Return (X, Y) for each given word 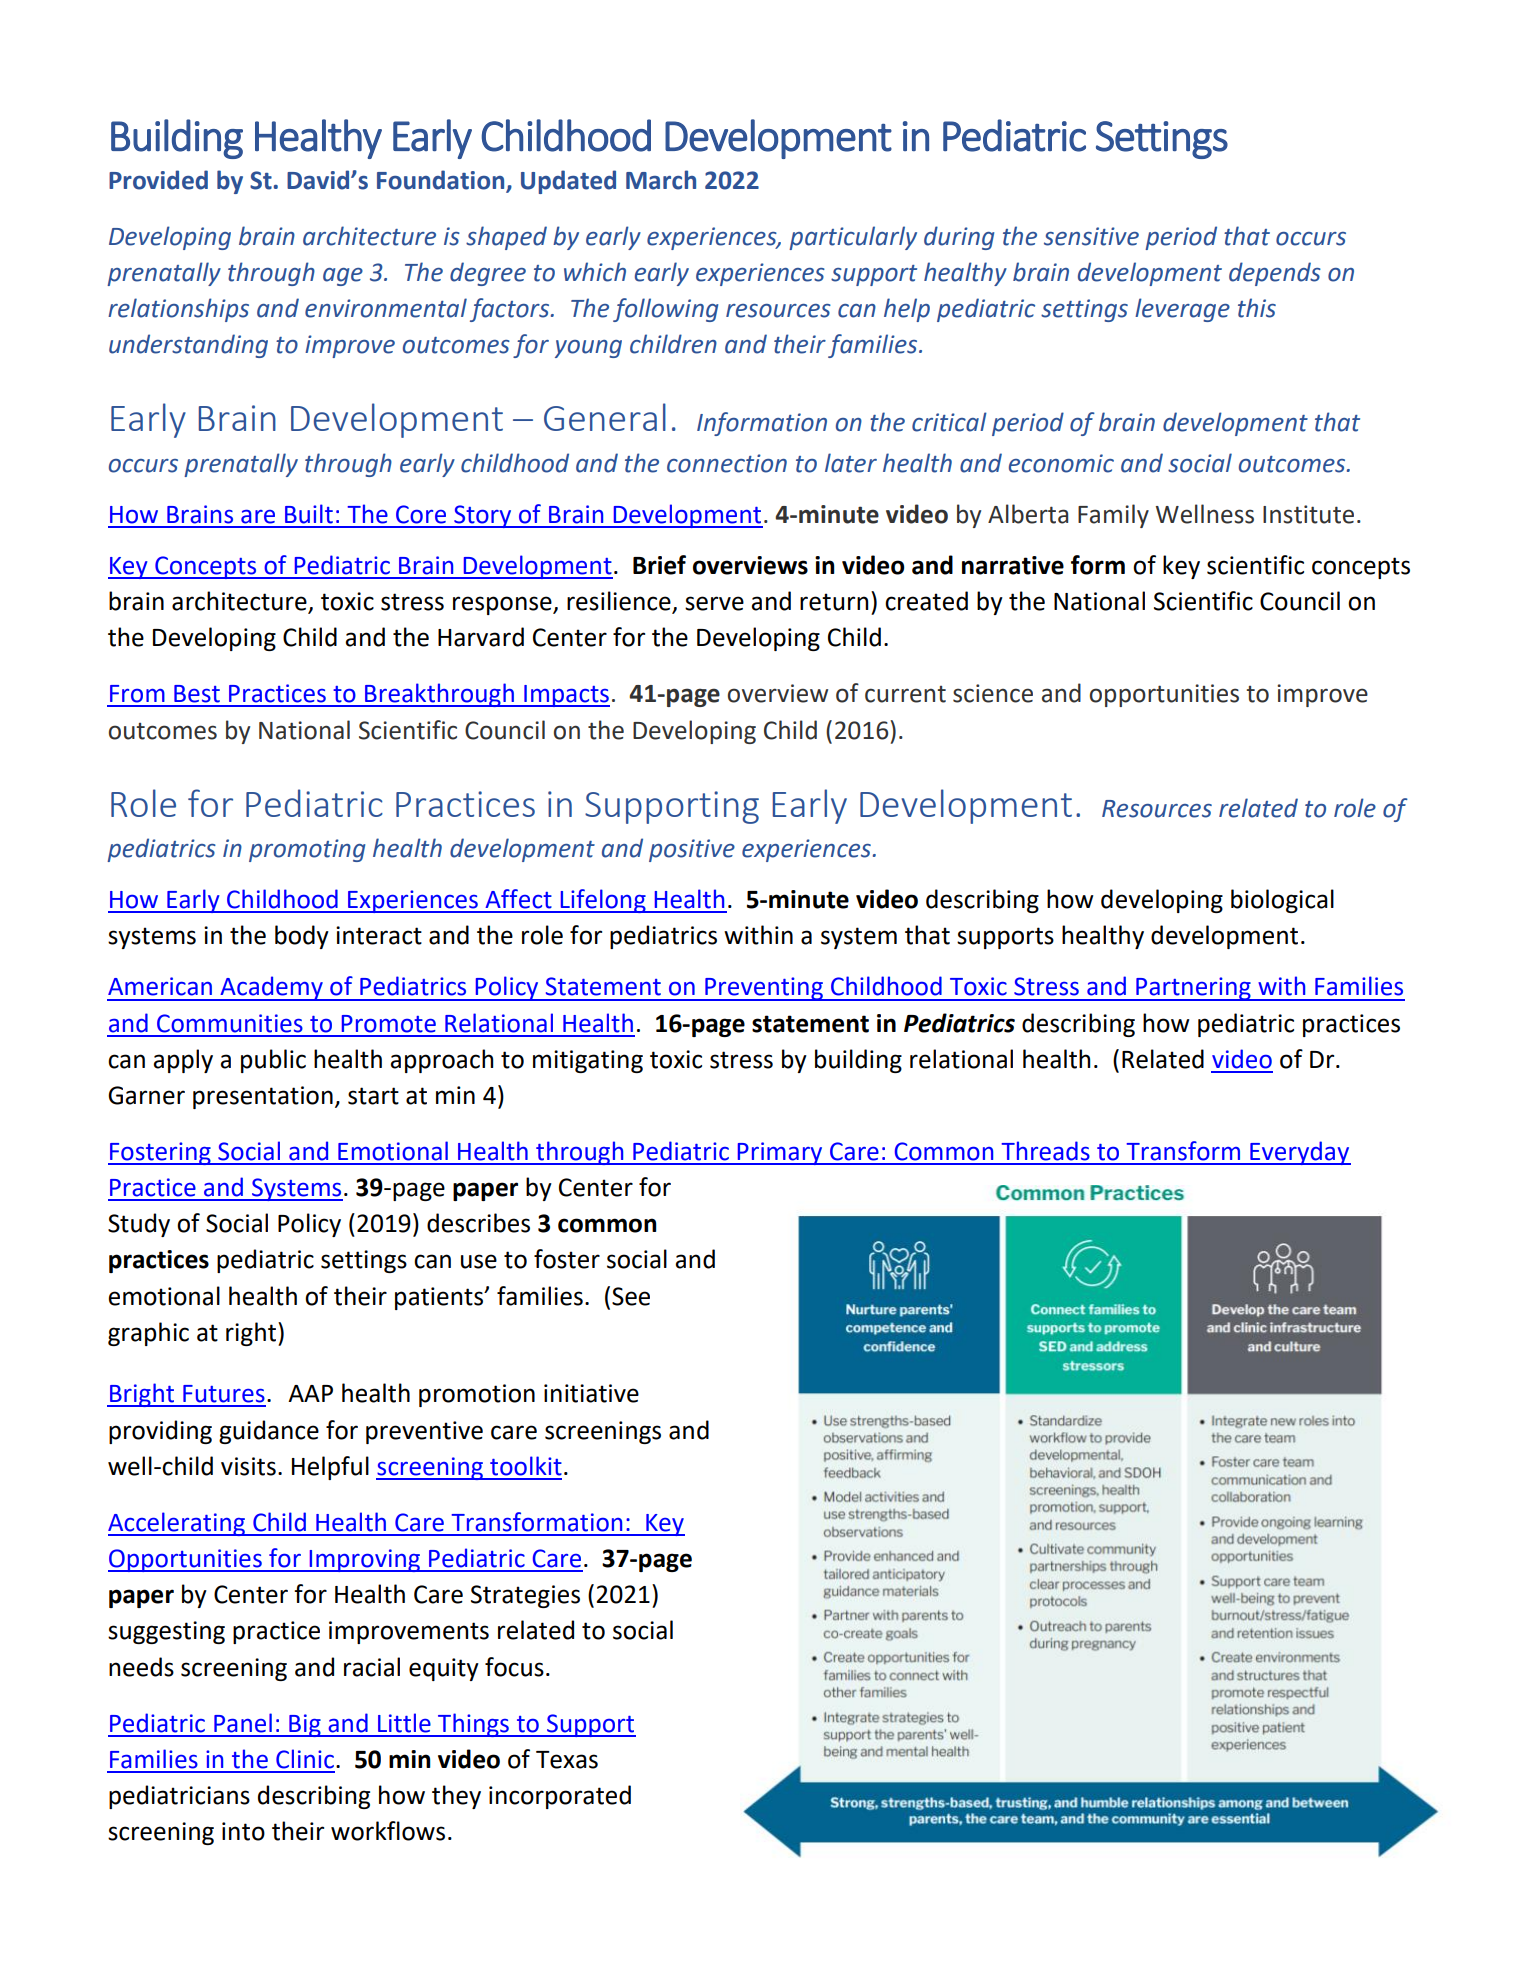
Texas (567, 1760)
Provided (158, 180)
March (661, 180)
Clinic (305, 1759)
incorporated (560, 1797)
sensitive (1091, 236)
